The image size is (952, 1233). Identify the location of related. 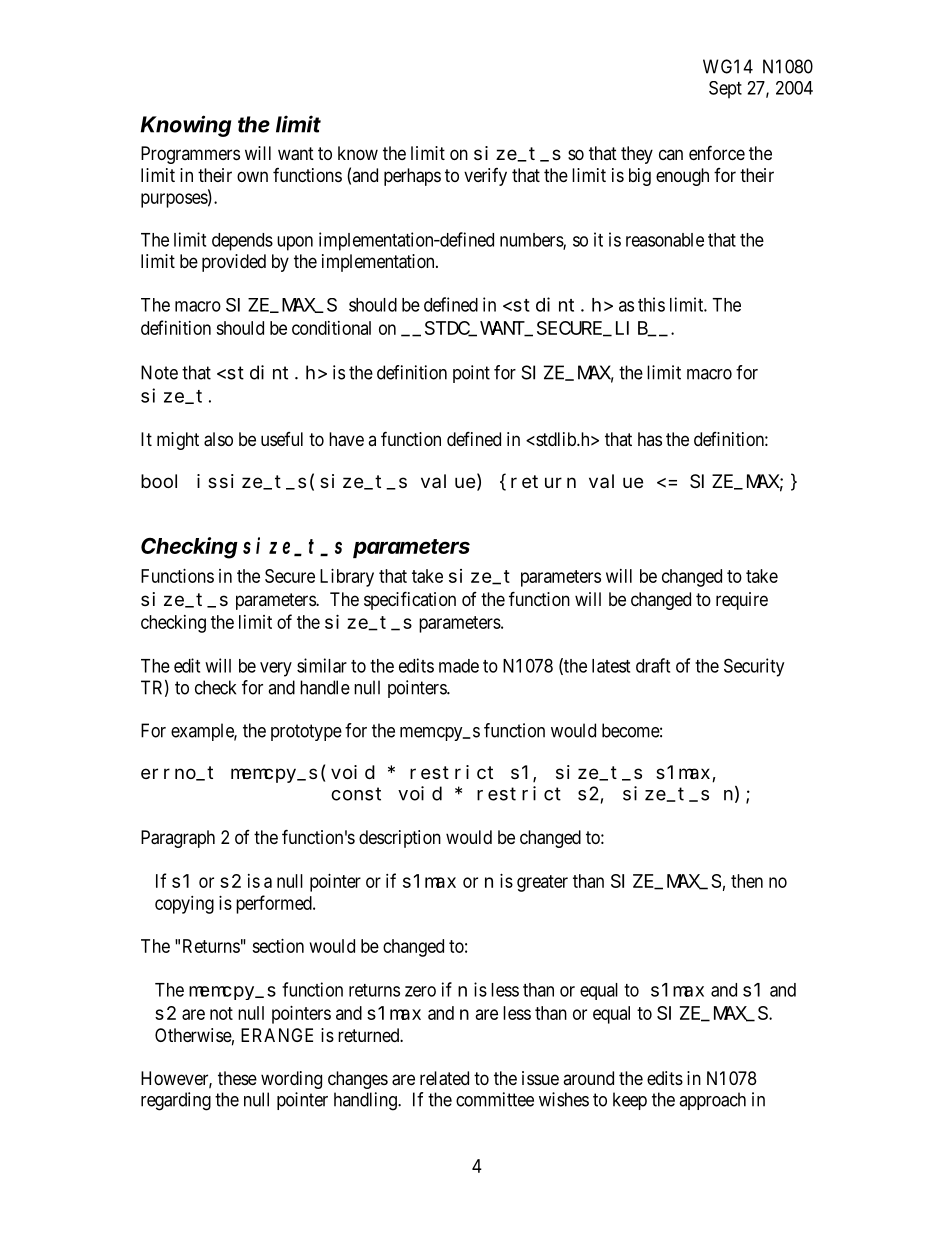
(444, 1078).
